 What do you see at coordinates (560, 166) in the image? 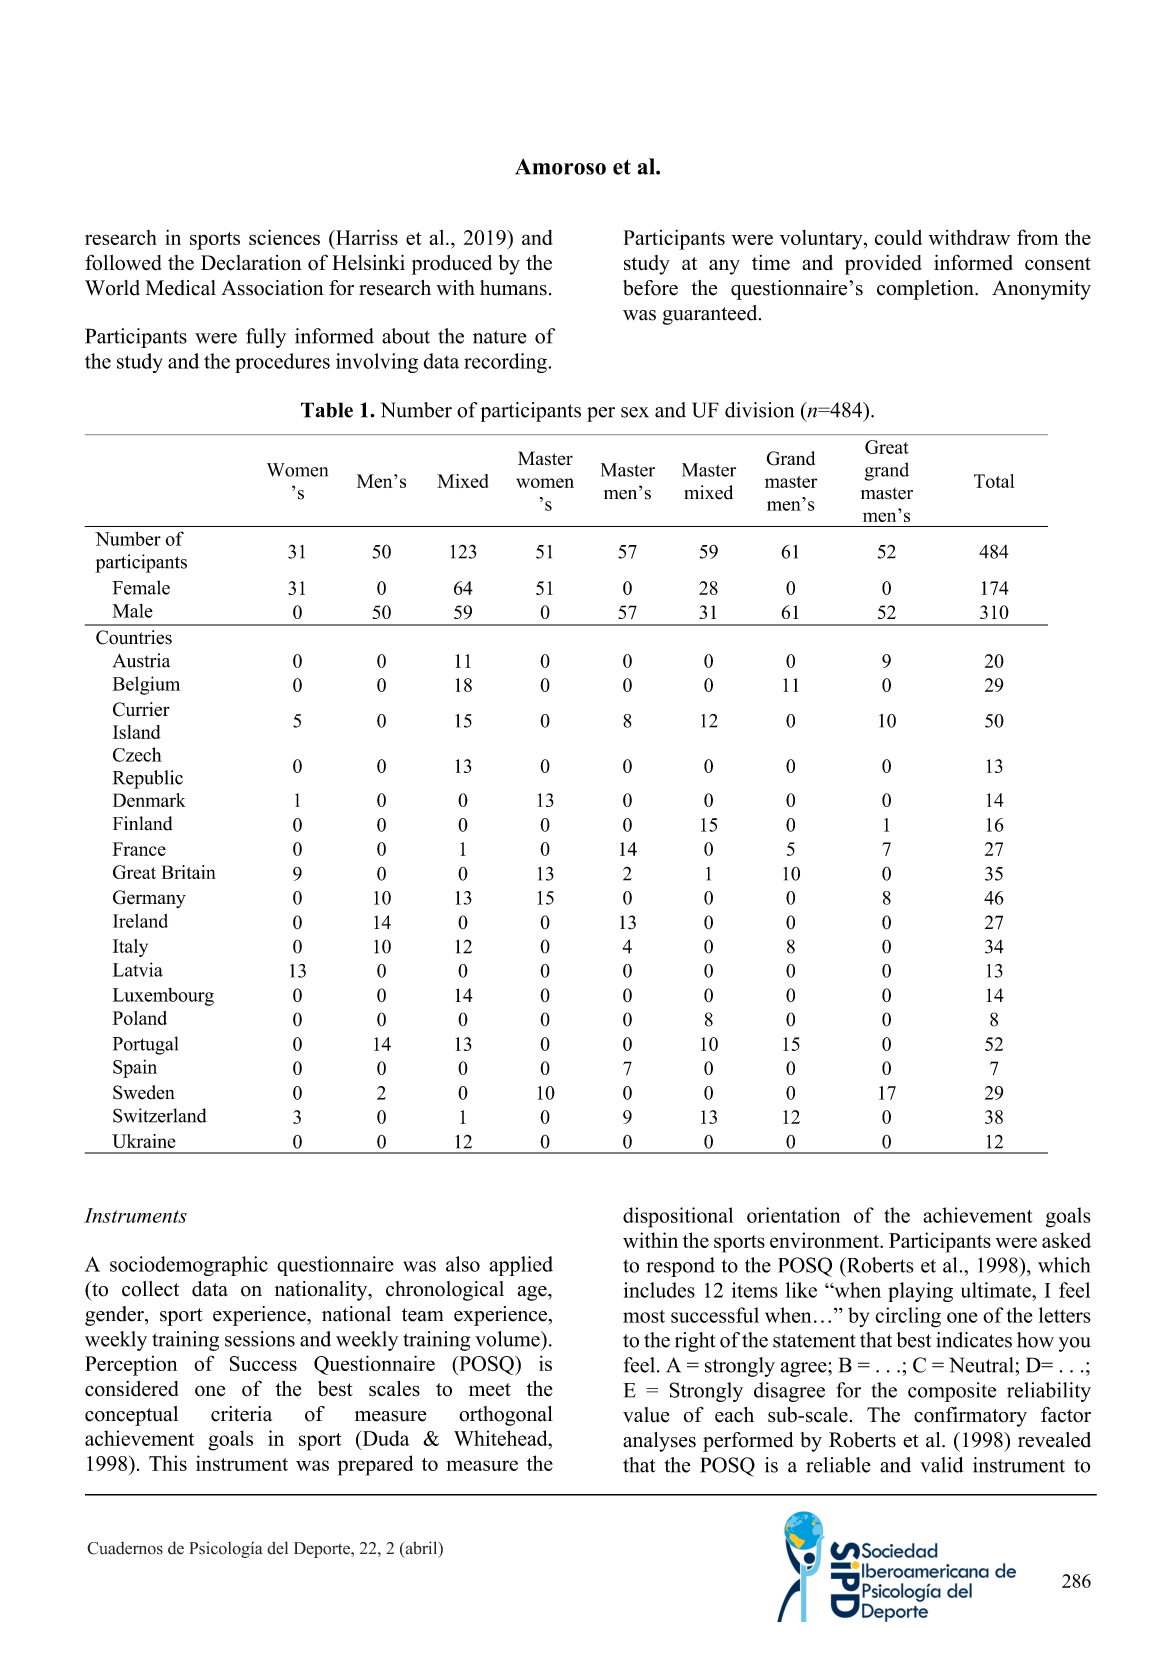
I see `Amoroso` at bounding box center [560, 166].
